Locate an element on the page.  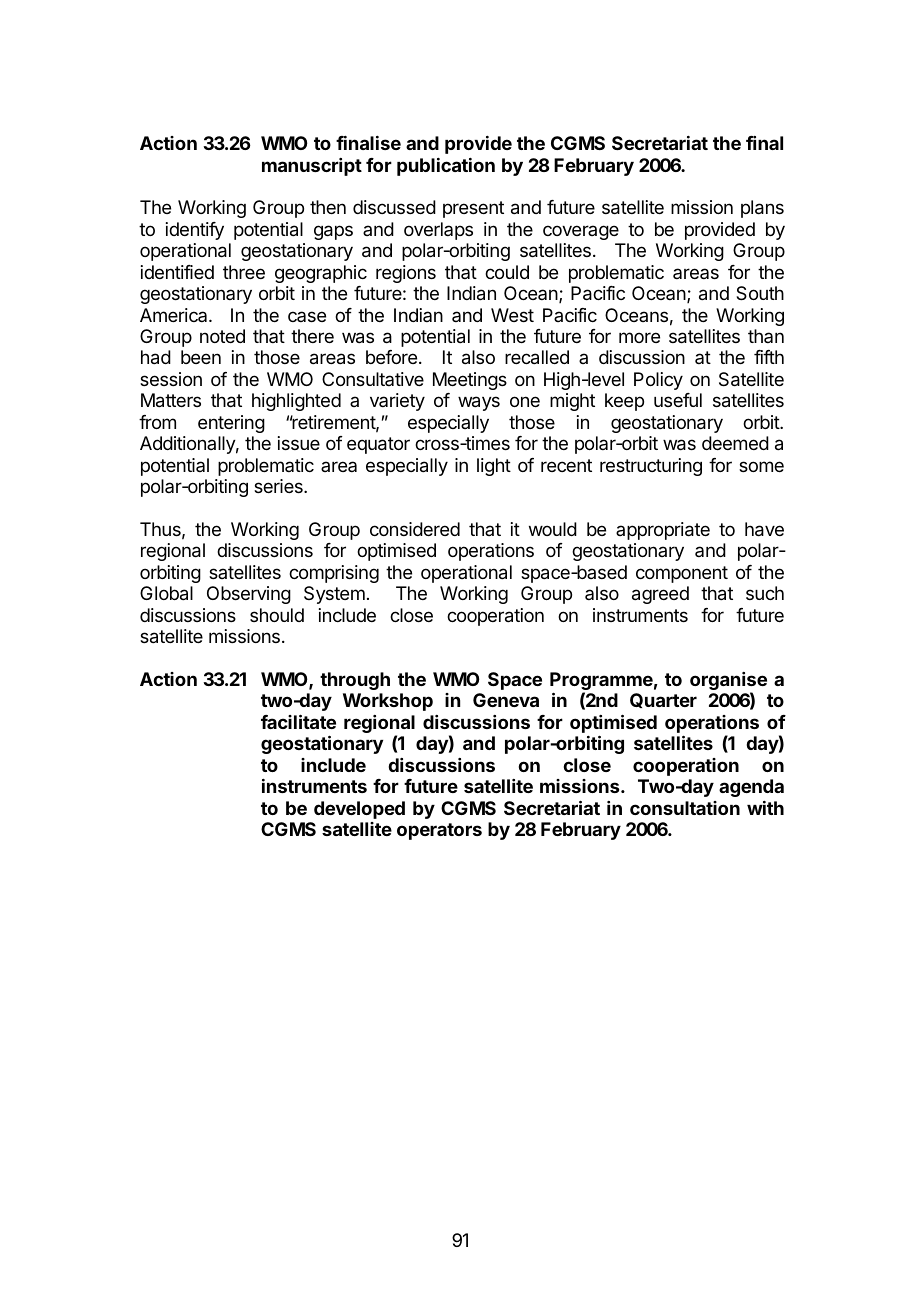
operators is located at coordinates (439, 831).
